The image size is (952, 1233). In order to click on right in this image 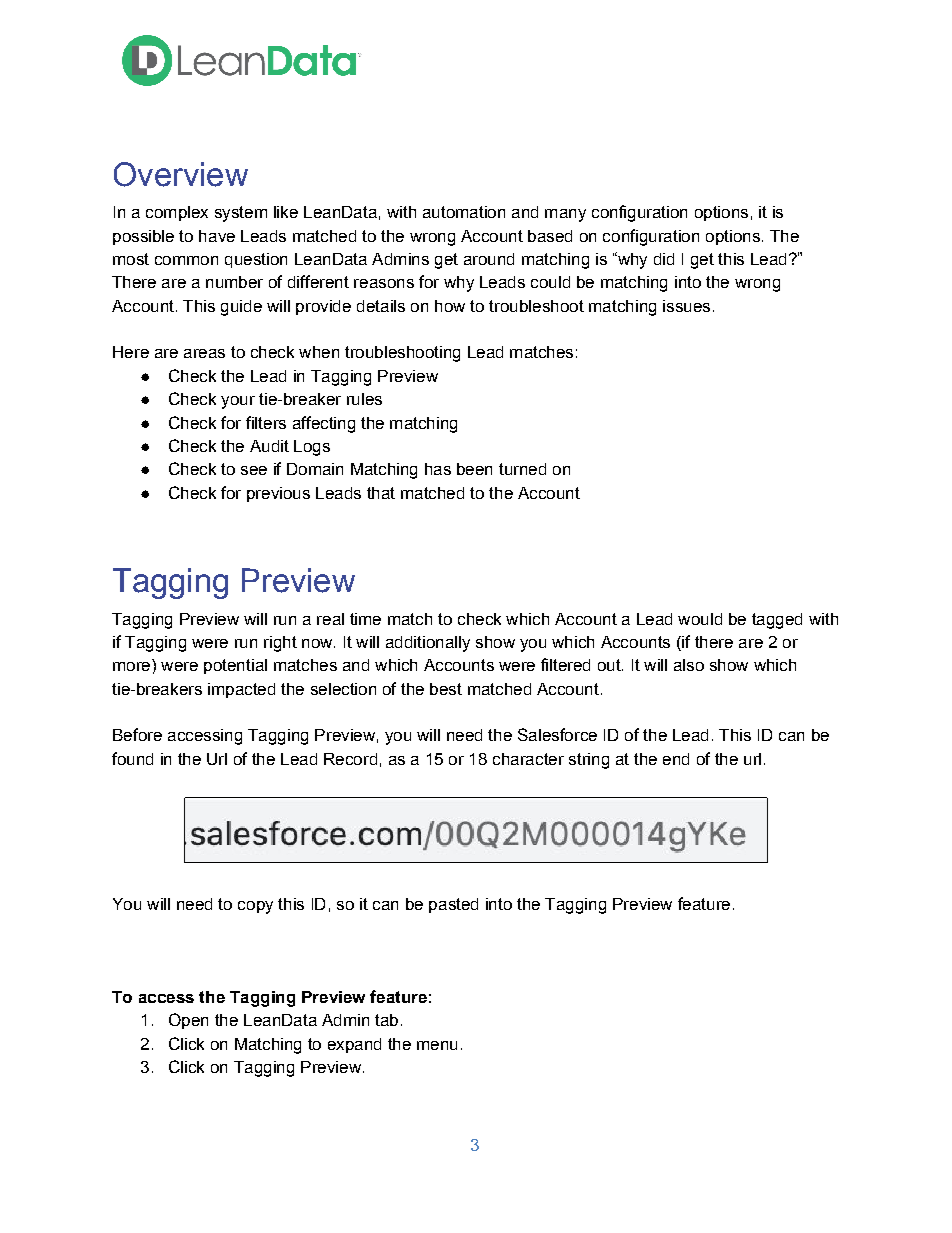, I will do `click(280, 644)`.
